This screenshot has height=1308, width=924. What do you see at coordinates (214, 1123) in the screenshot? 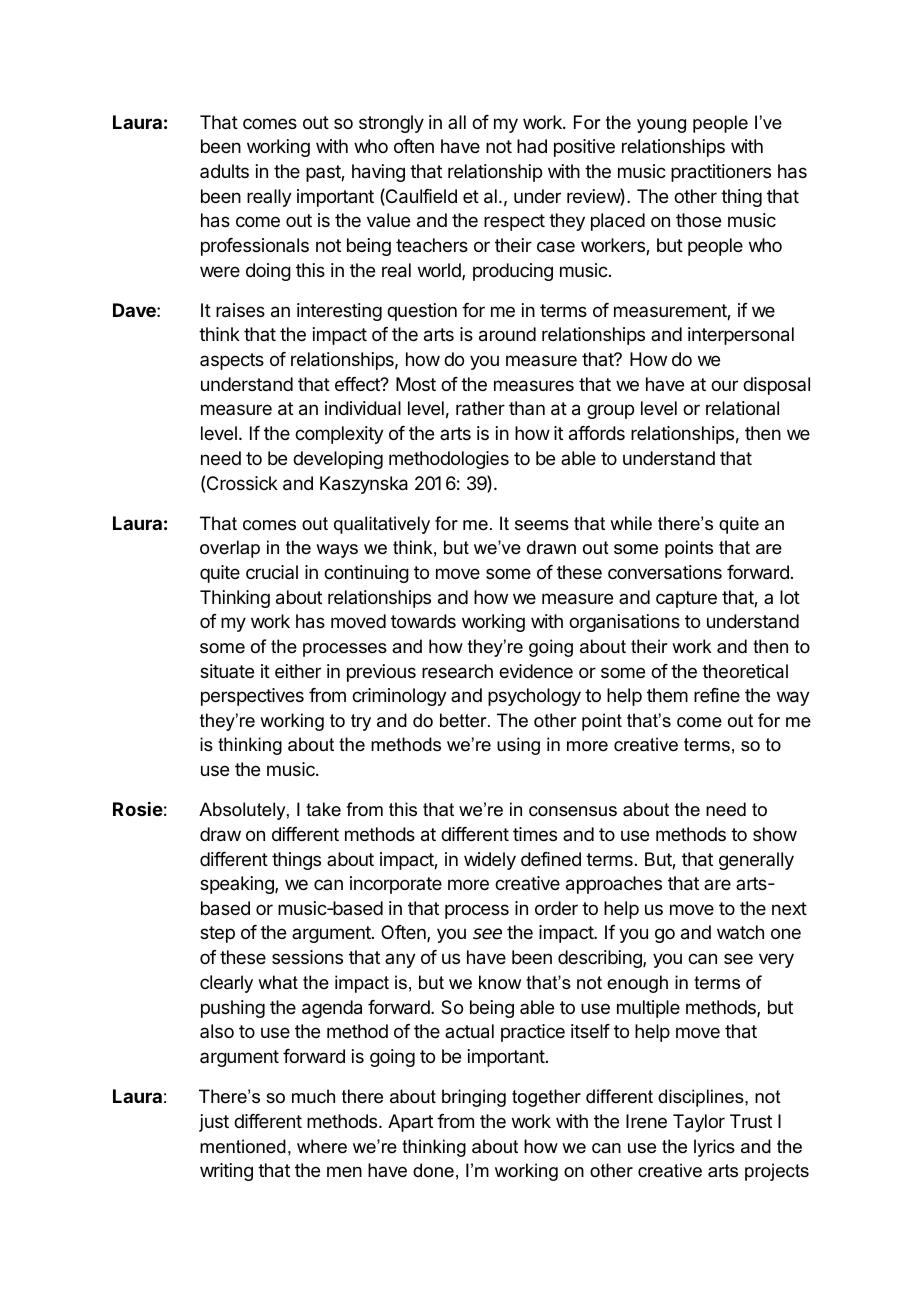
I see `just` at bounding box center [214, 1123].
